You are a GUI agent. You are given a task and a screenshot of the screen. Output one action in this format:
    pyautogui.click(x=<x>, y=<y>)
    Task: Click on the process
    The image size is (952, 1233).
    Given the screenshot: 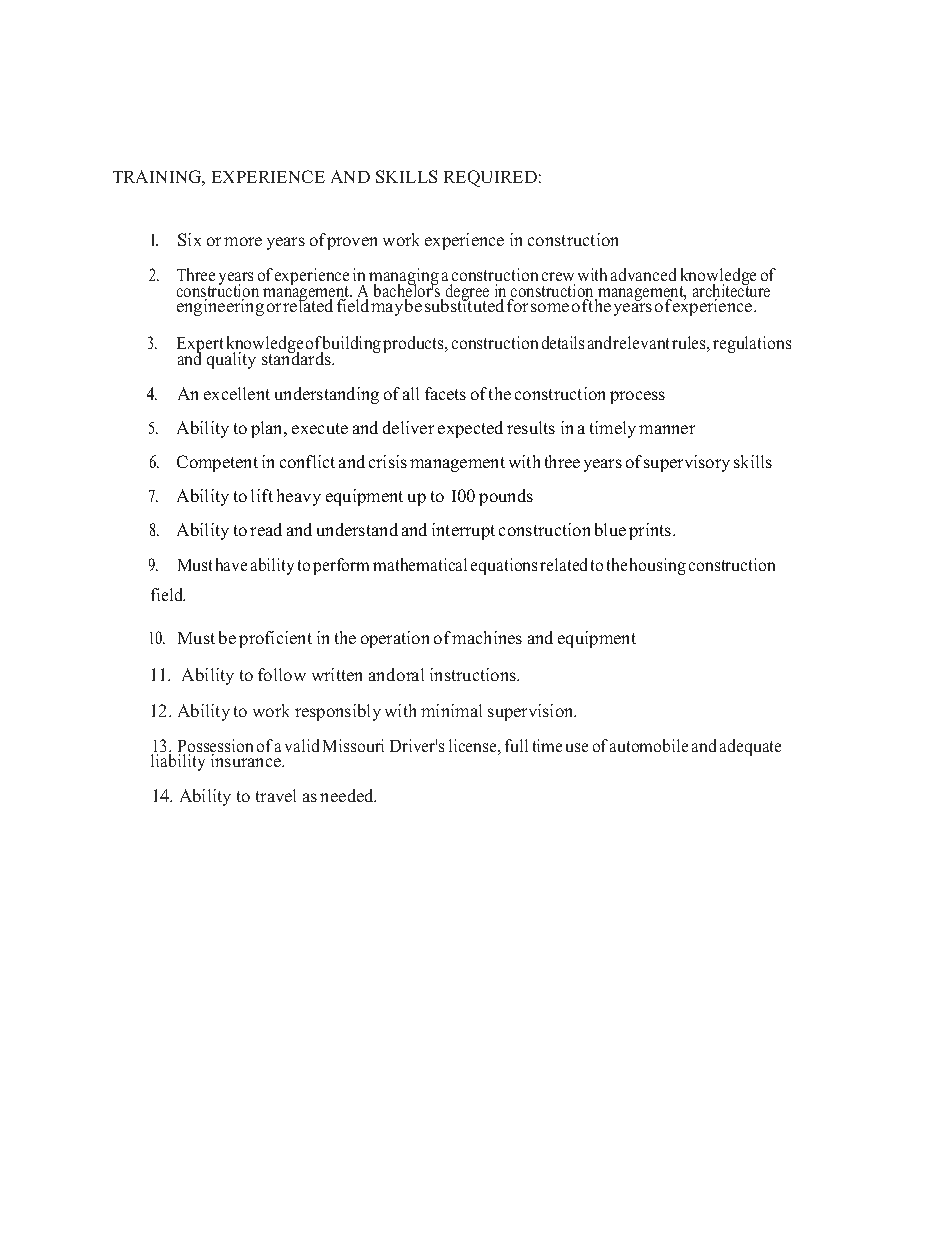 What is the action you would take?
    pyautogui.click(x=637, y=397)
